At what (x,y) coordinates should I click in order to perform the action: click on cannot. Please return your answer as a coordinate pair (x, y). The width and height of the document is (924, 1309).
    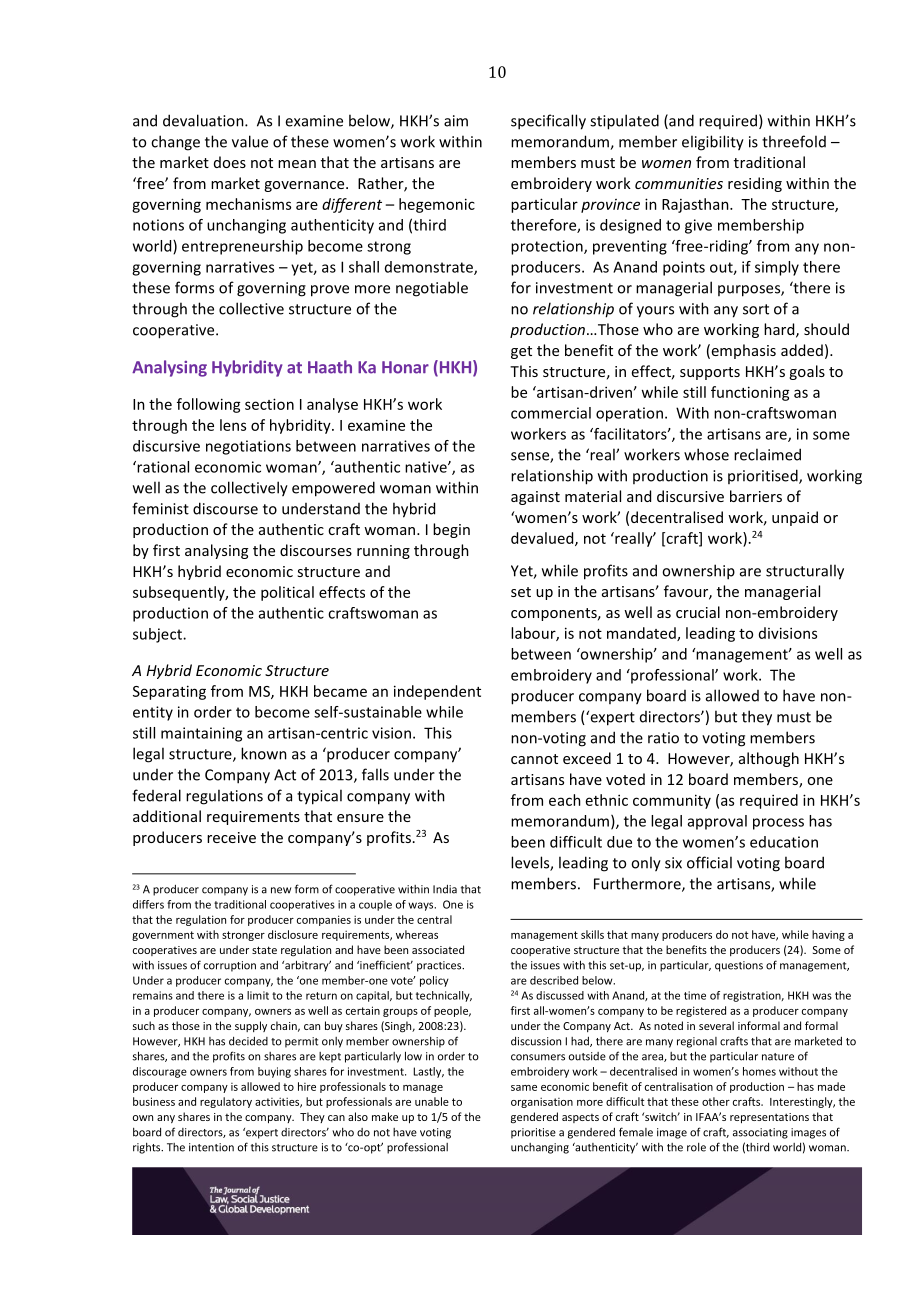
    Looking at the image, I should click on (534, 759).
